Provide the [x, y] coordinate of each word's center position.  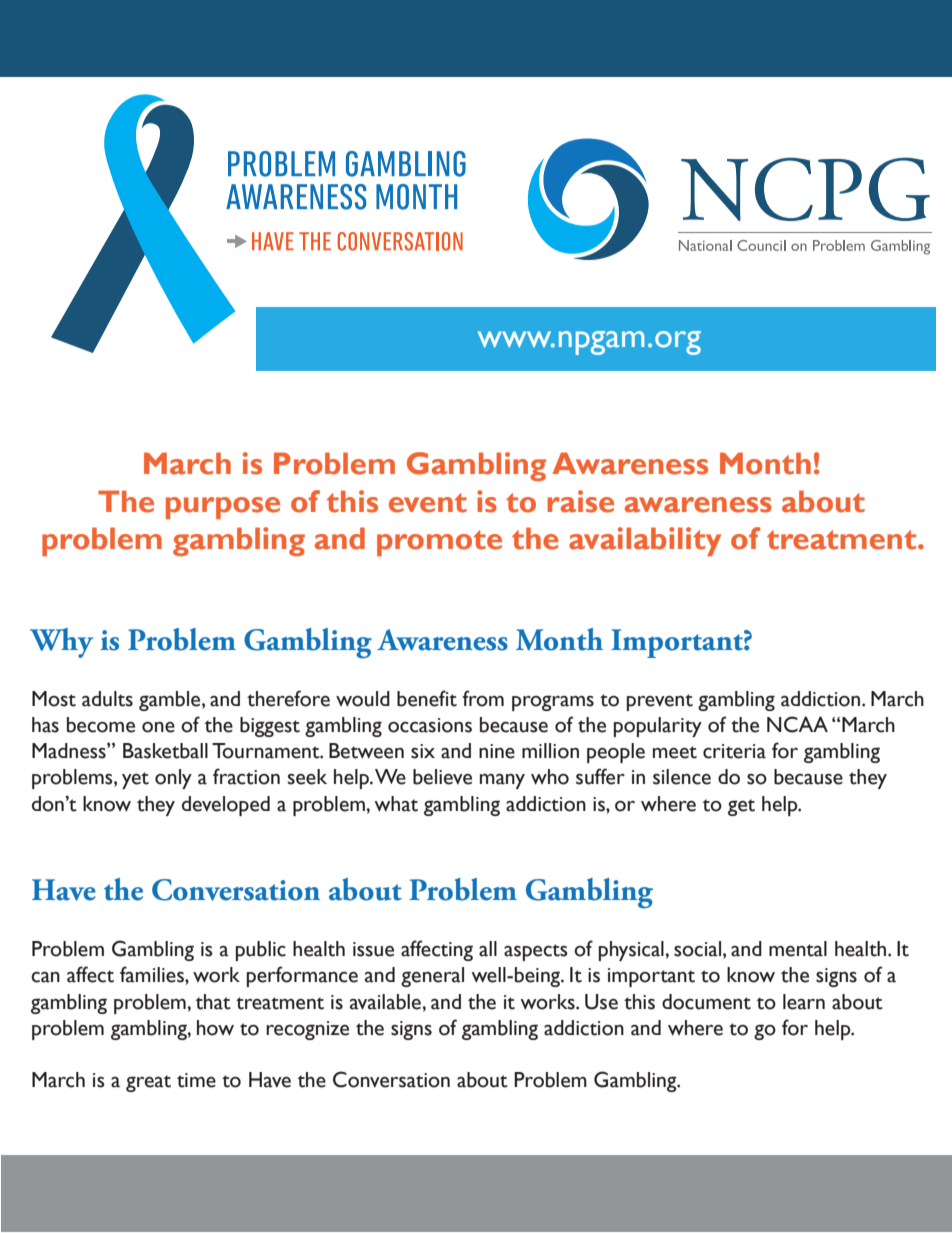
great [148, 1083]
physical [632, 951]
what [396, 804]
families [153, 974]
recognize [307, 1030]
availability [645, 541]
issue [373, 949]
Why [61, 643]
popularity [658, 727]
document [706, 1002]
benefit [427, 698]
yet [135, 780]
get [741, 807]
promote [439, 543]
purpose [223, 508]
